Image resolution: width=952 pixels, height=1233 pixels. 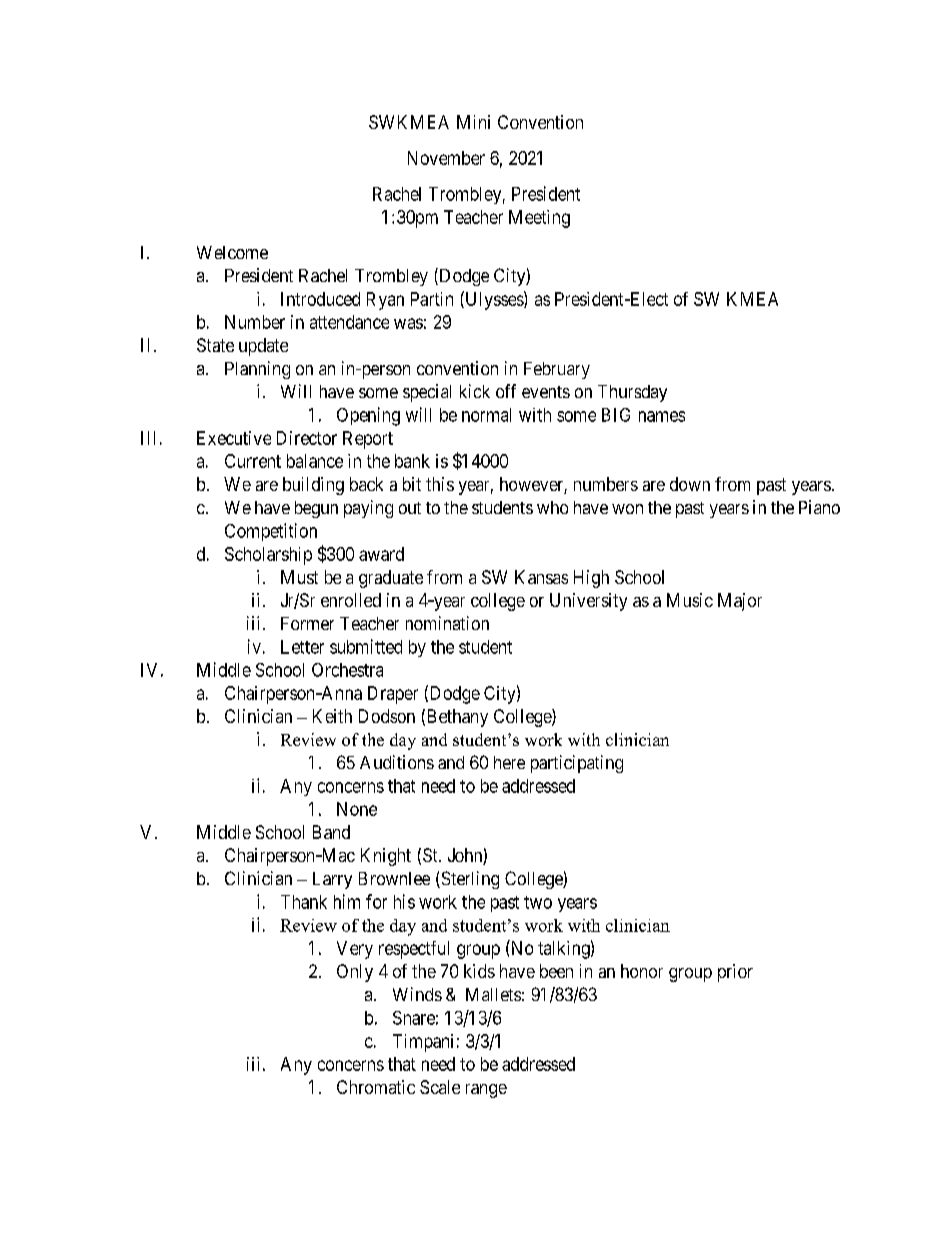 What do you see at coordinates (307, 623) in the image?
I see `Former` at bounding box center [307, 623].
